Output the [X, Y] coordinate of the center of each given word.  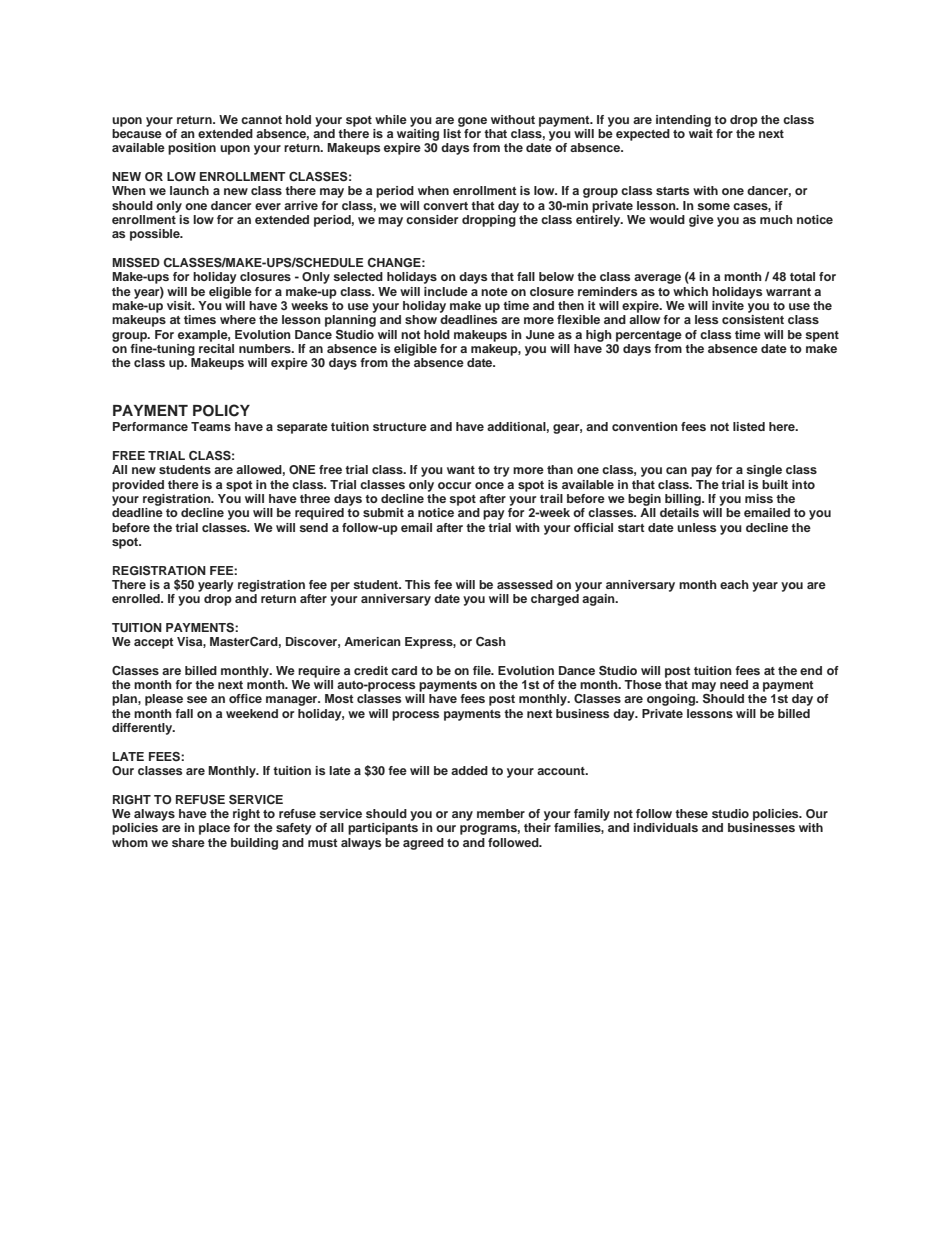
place [214, 829]
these [691, 813]
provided [138, 486]
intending [683, 121]
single [764, 471]
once [489, 485]
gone [472, 122]
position [192, 149]
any [462, 816]
